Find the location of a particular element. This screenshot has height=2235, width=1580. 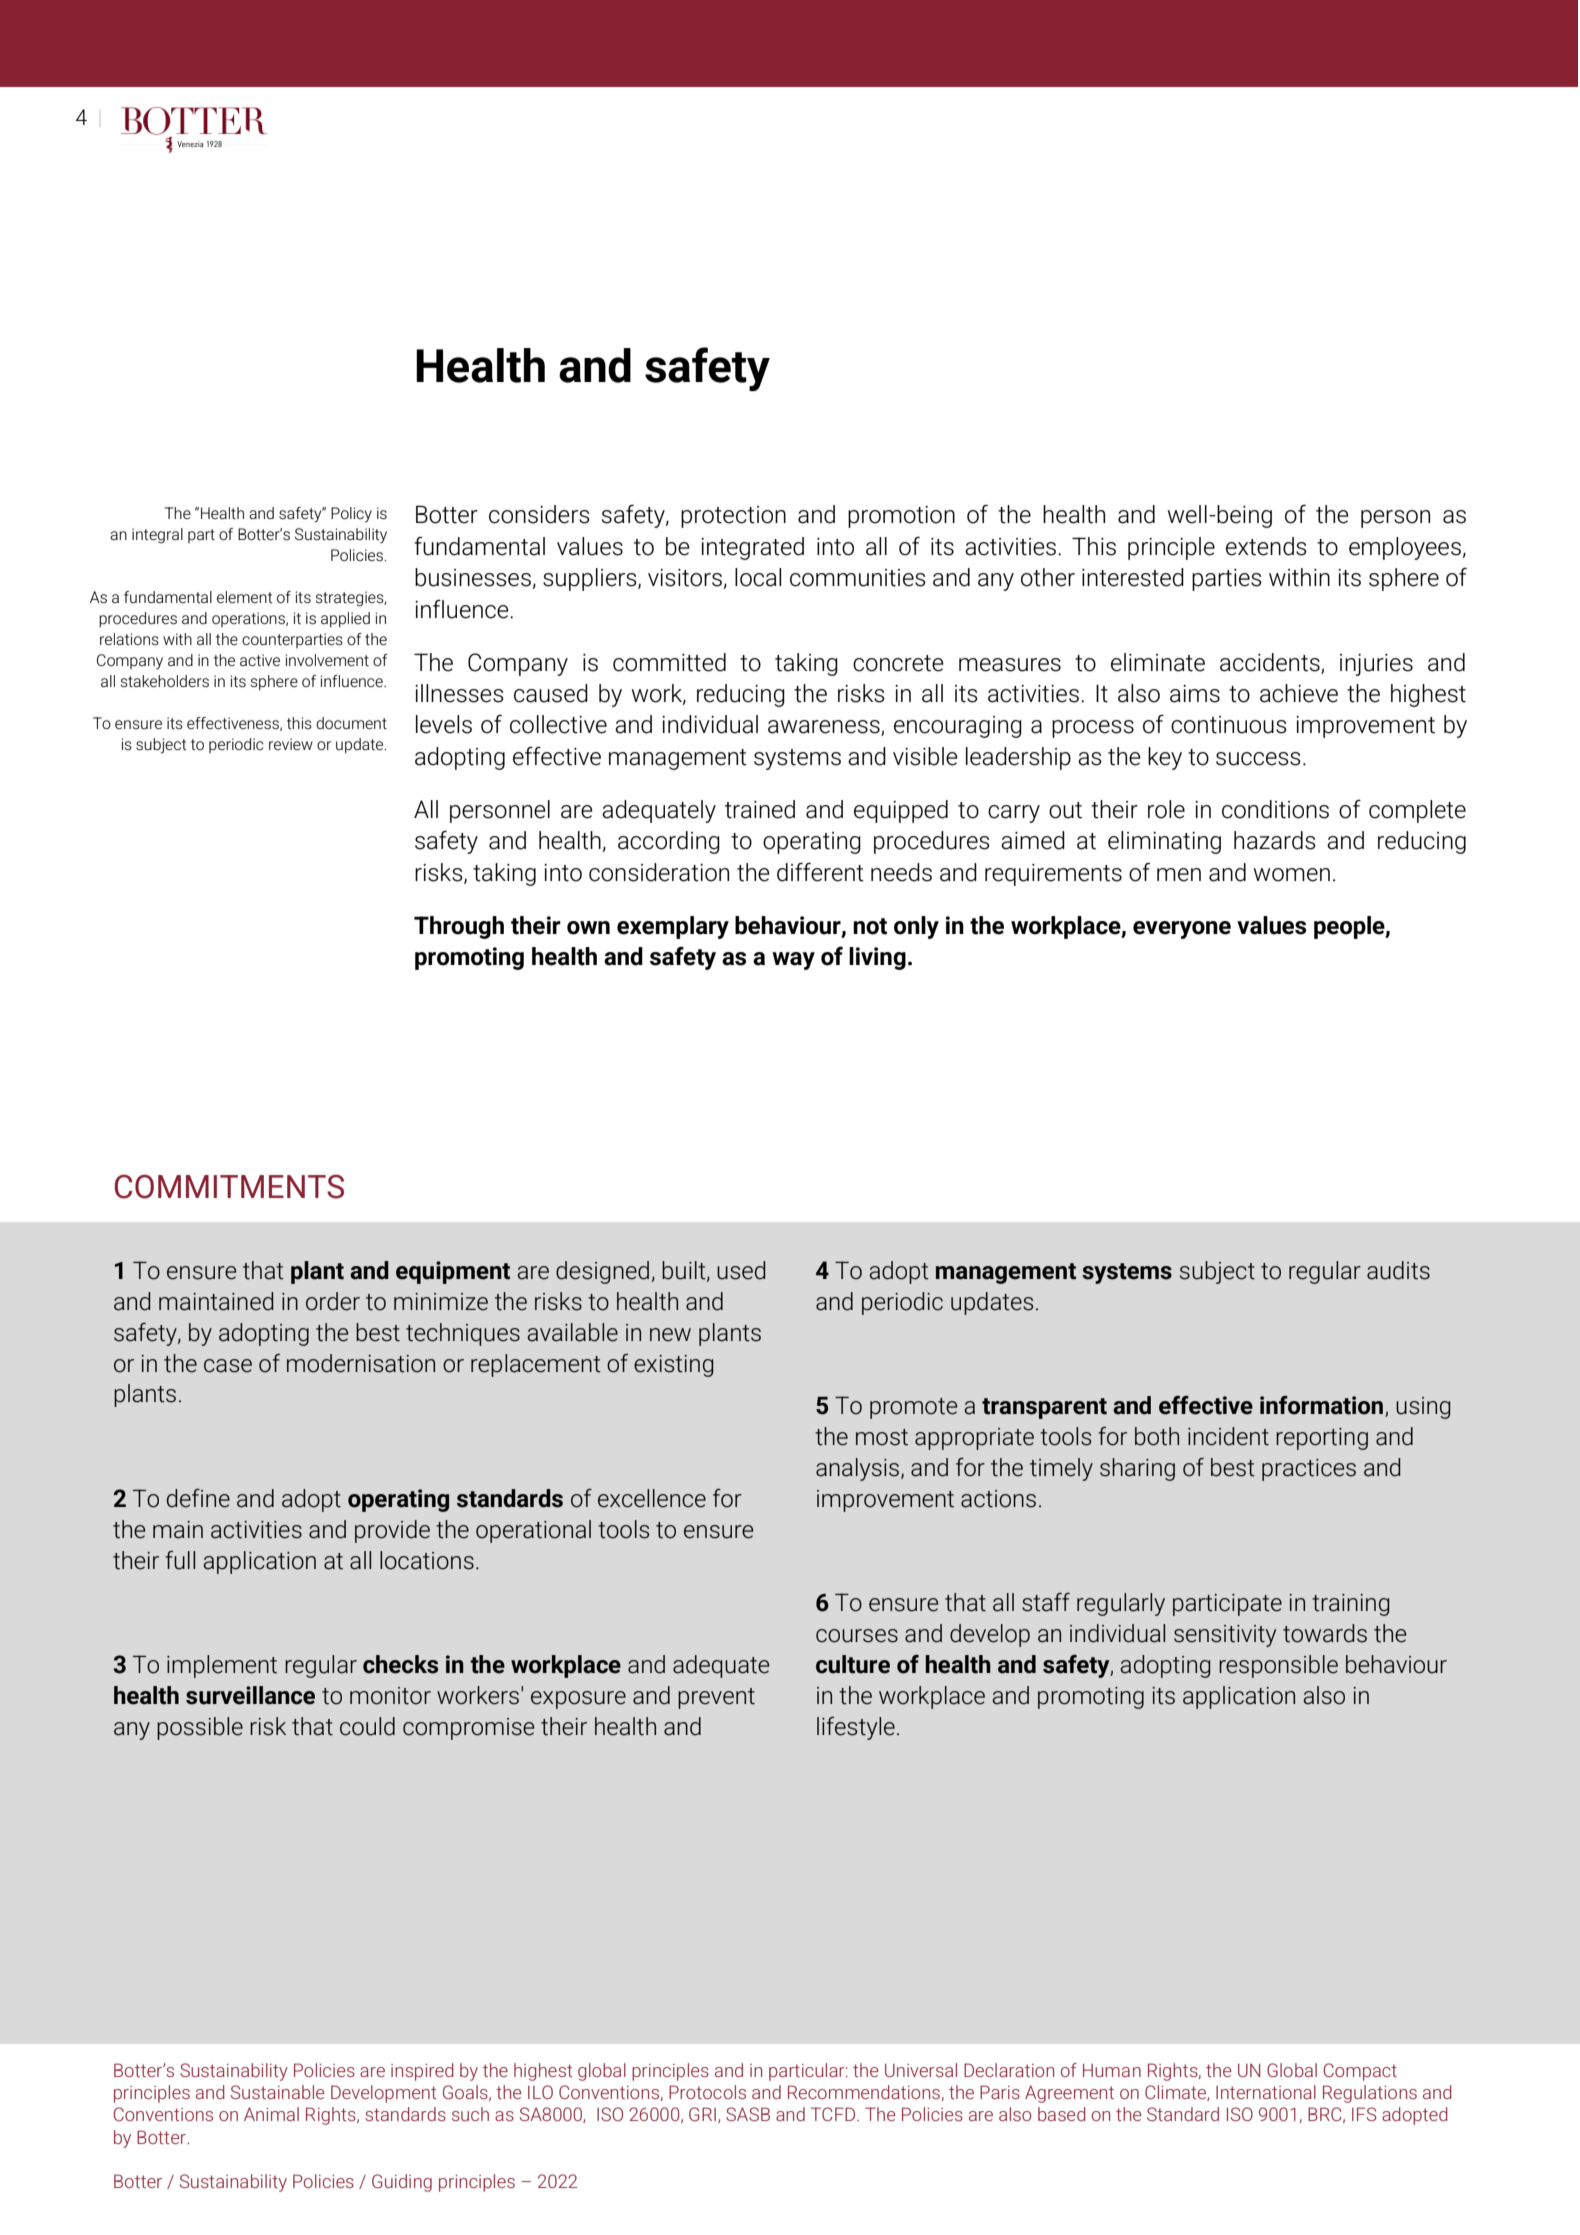

local is located at coordinates (758, 577).
